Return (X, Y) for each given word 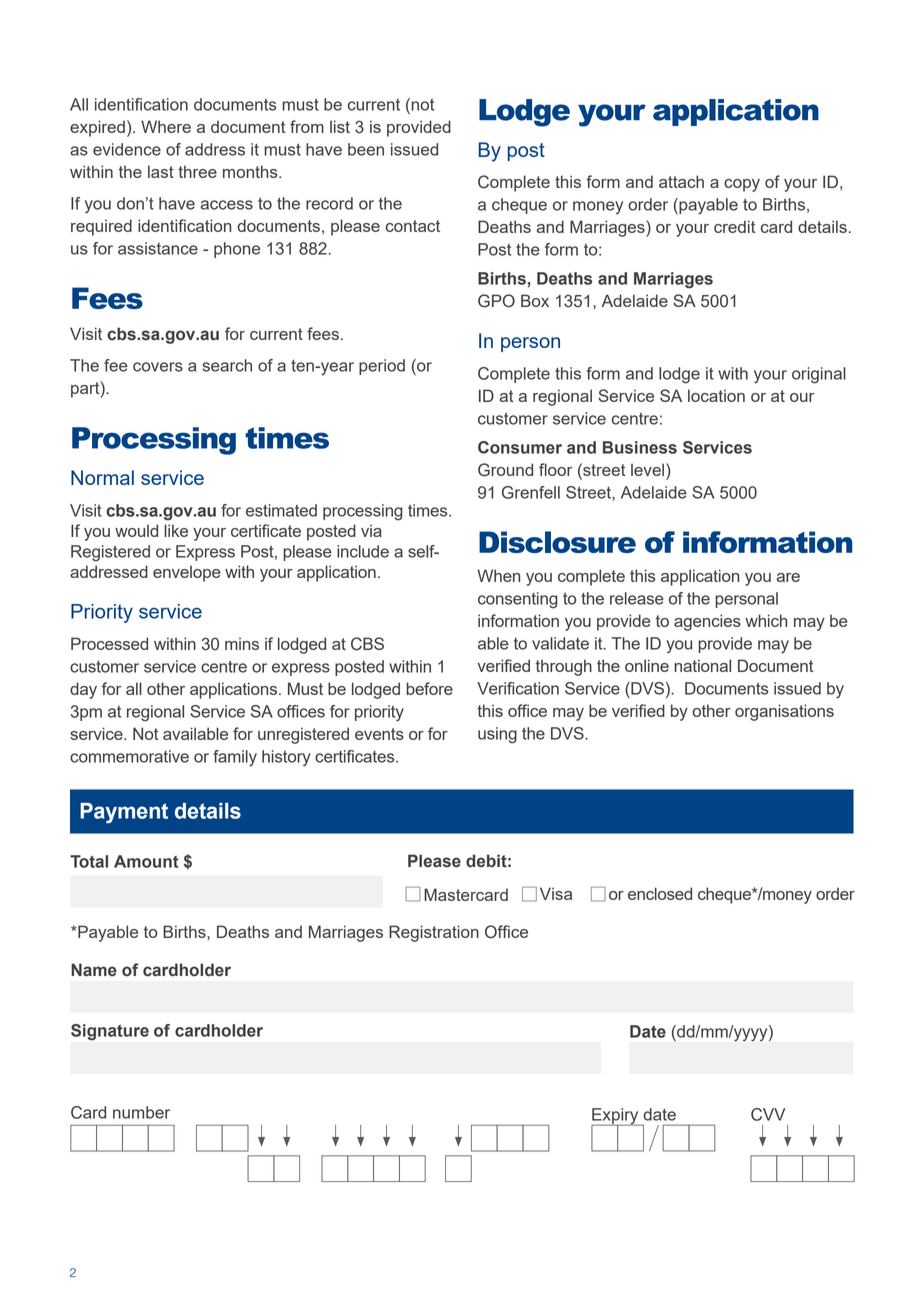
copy (742, 185)
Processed (109, 643)
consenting (518, 600)
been (366, 149)
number (141, 1112)
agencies (707, 622)
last (161, 171)
